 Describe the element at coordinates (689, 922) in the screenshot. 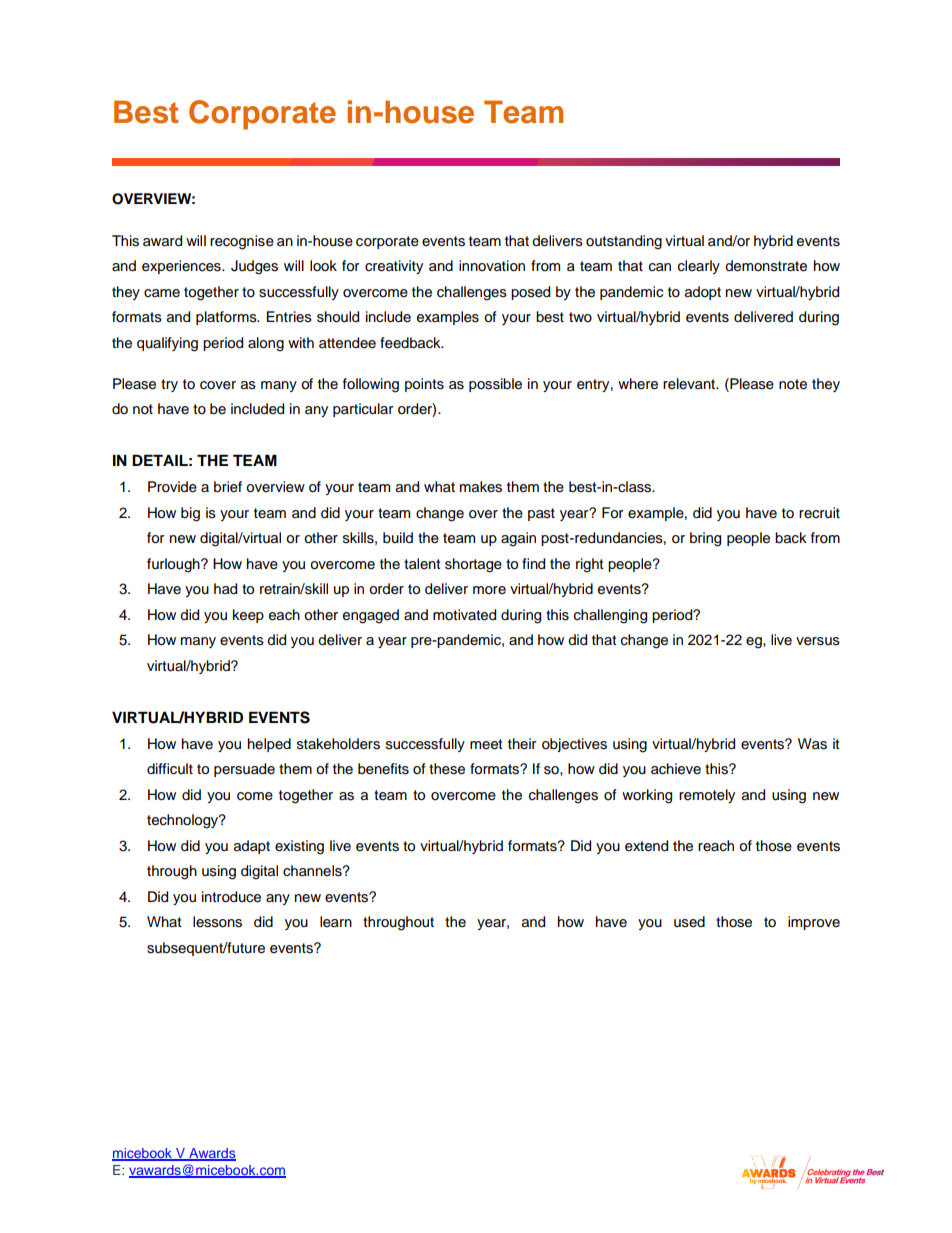

I see `used` at that location.
